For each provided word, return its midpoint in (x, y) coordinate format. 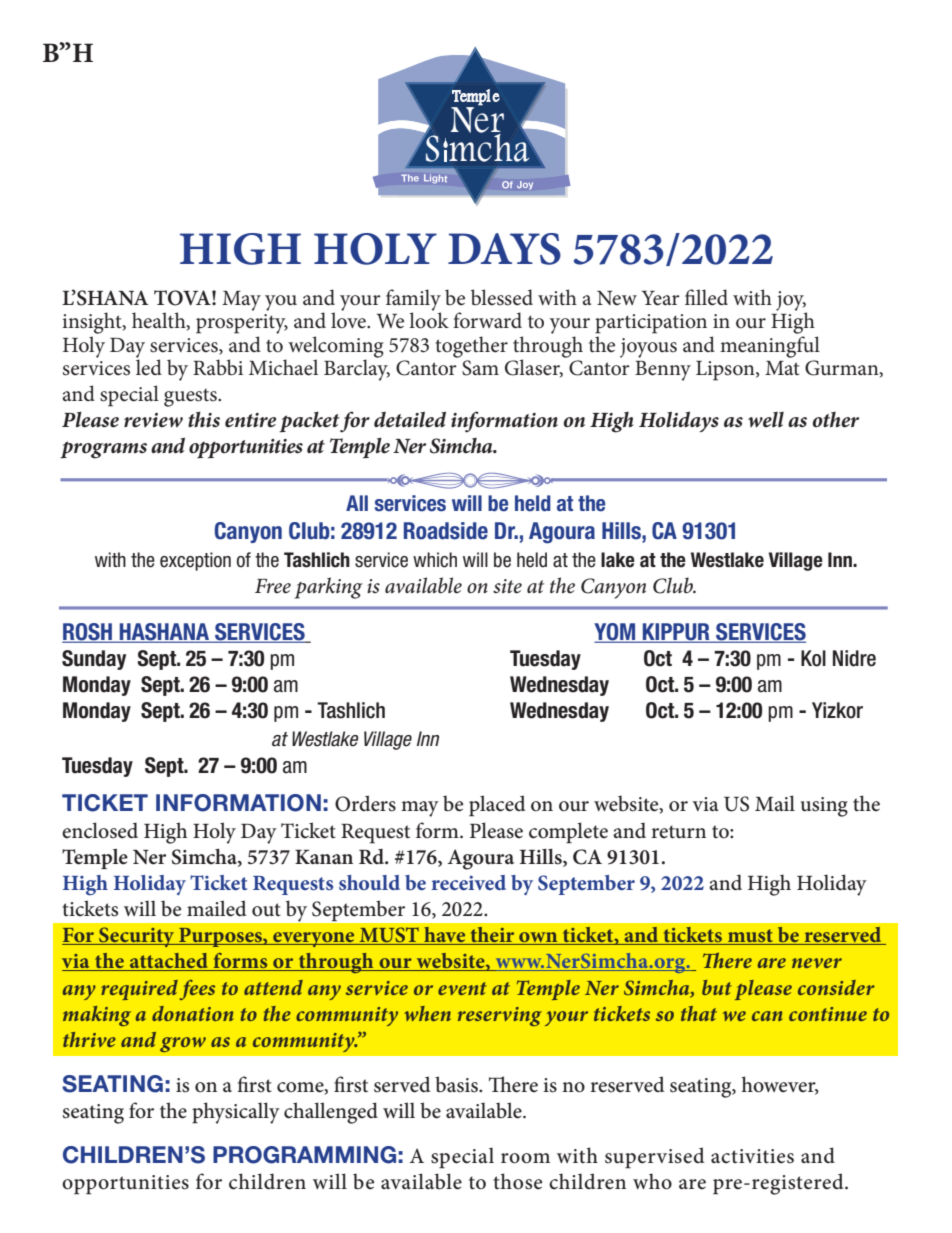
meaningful (770, 347)
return (678, 832)
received (468, 882)
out (266, 910)
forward (487, 320)
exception (195, 561)
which (435, 560)
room (525, 1158)
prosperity (242, 324)
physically (236, 1113)
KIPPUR (676, 633)
